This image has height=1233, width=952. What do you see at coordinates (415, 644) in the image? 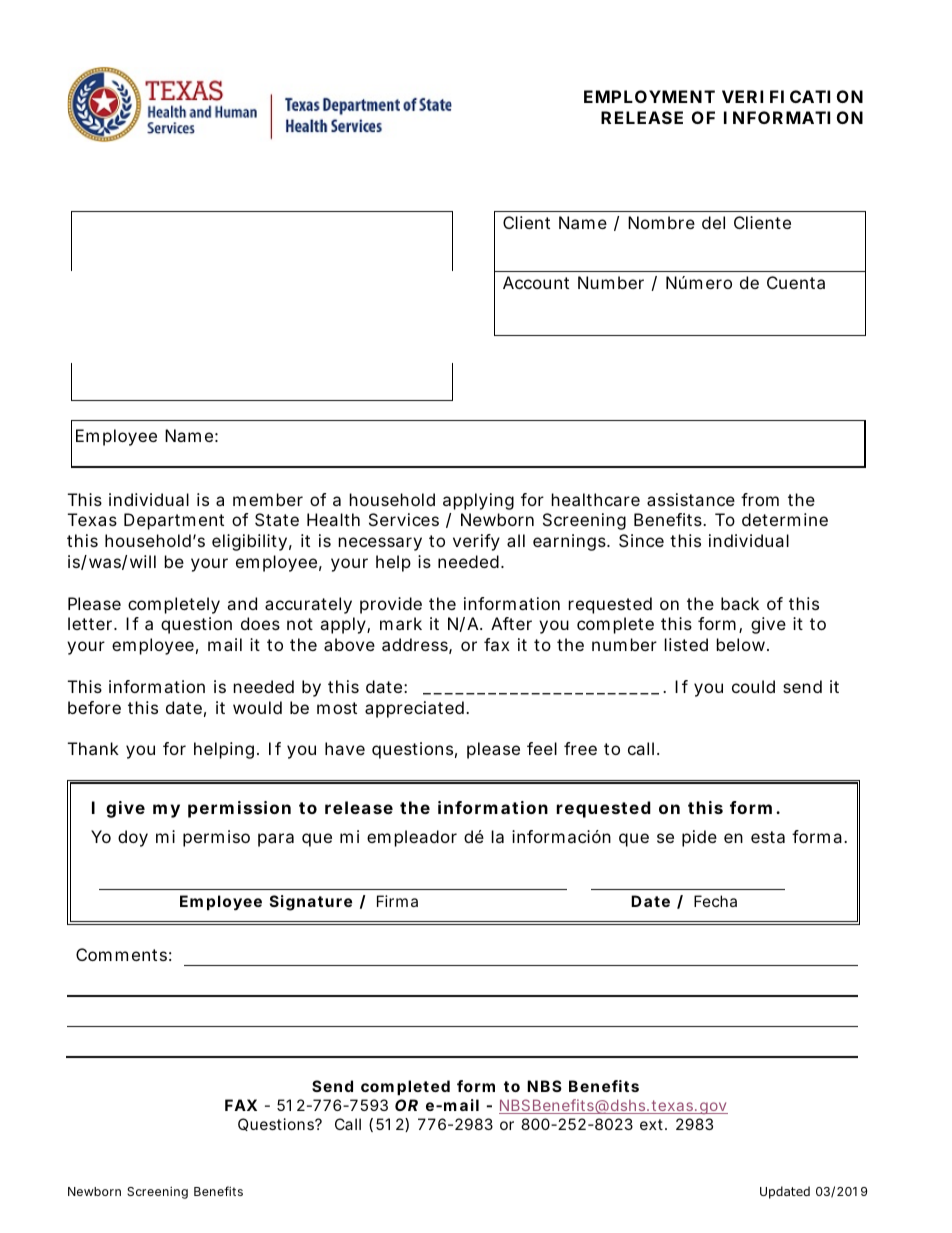
I see `address` at bounding box center [415, 644].
